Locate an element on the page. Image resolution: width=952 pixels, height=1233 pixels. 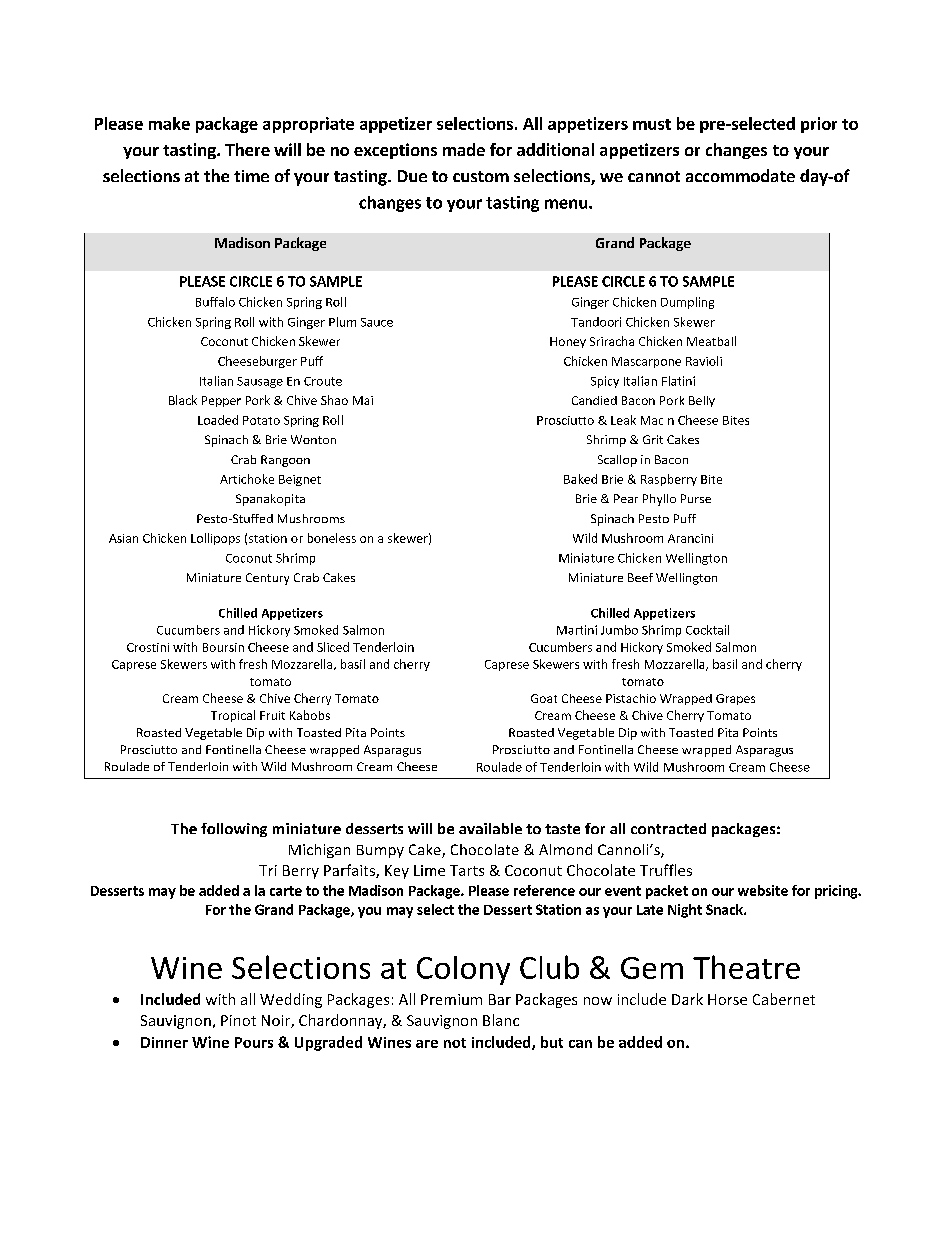
Goat is located at coordinates (544, 698).
